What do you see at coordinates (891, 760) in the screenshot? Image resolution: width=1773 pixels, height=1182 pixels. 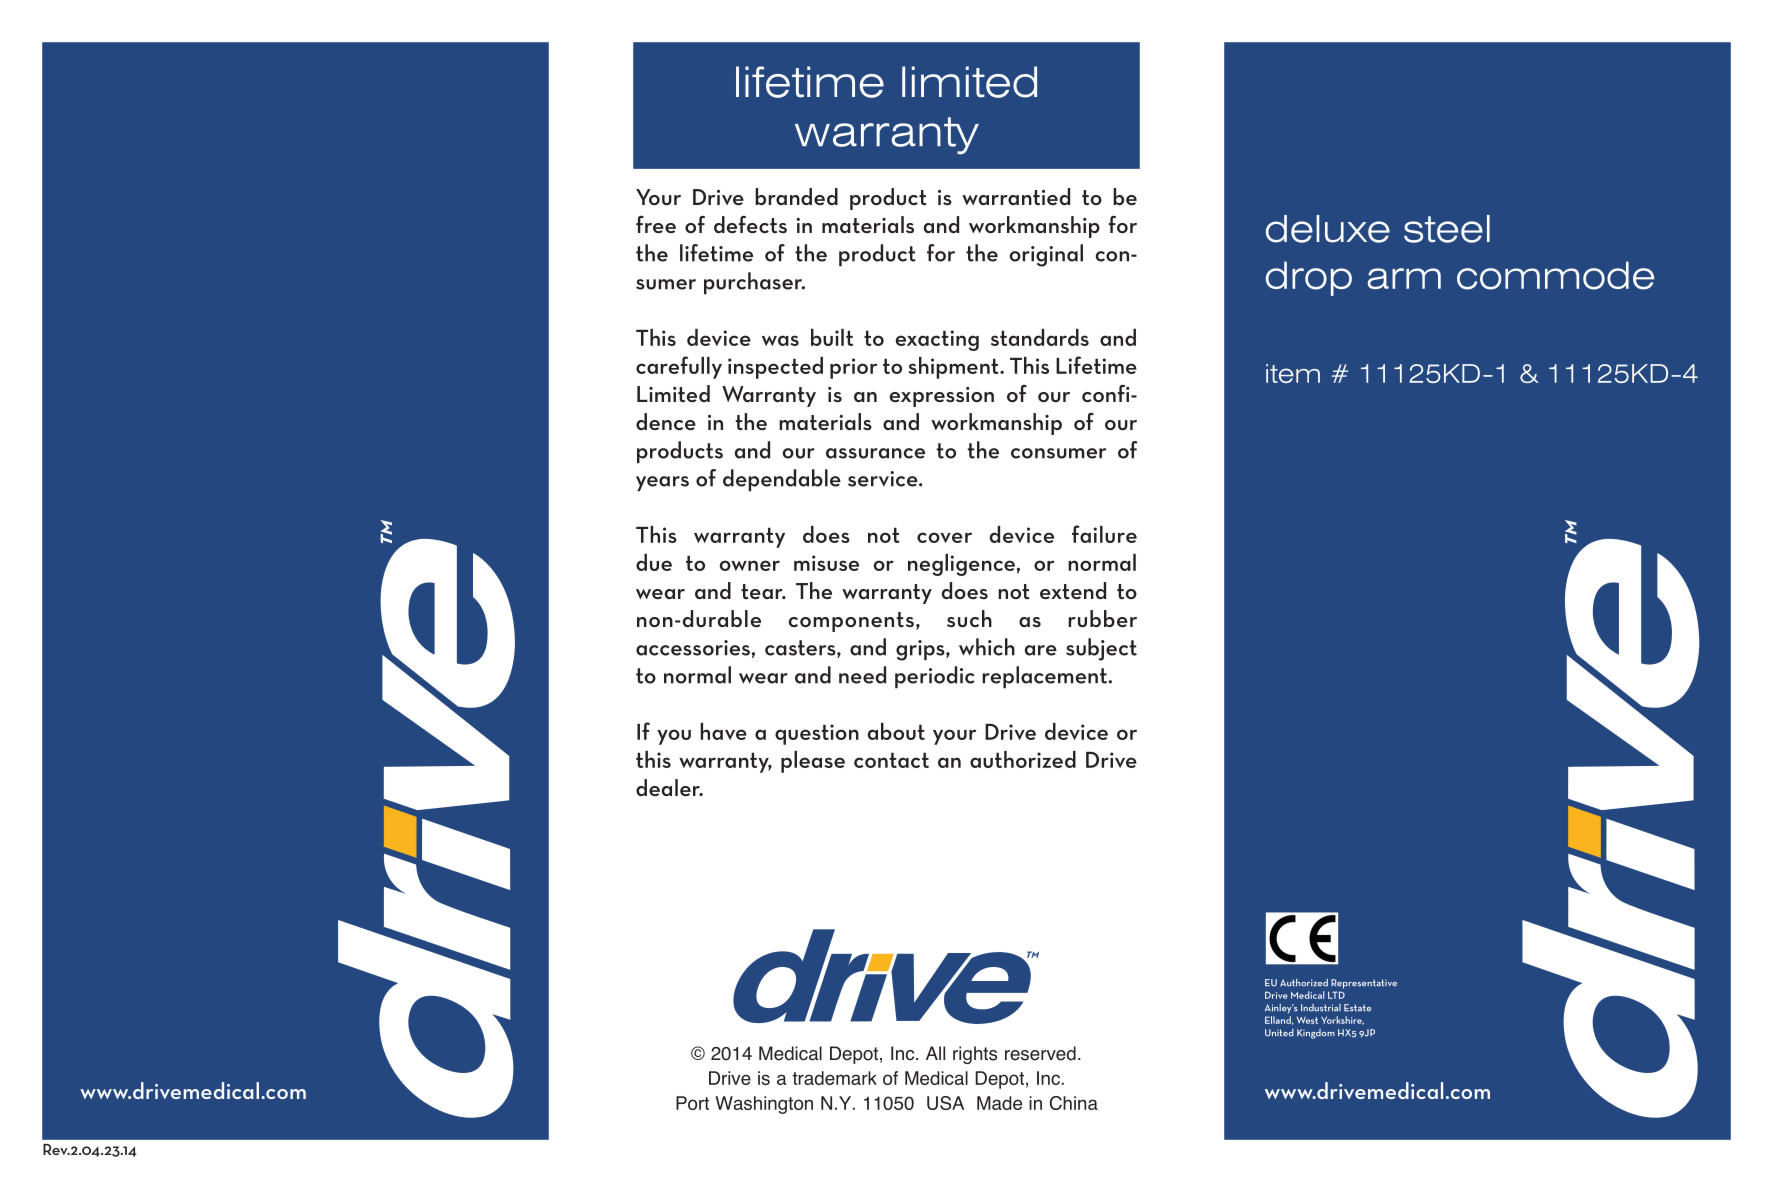 I see `contact` at bounding box center [891, 760].
